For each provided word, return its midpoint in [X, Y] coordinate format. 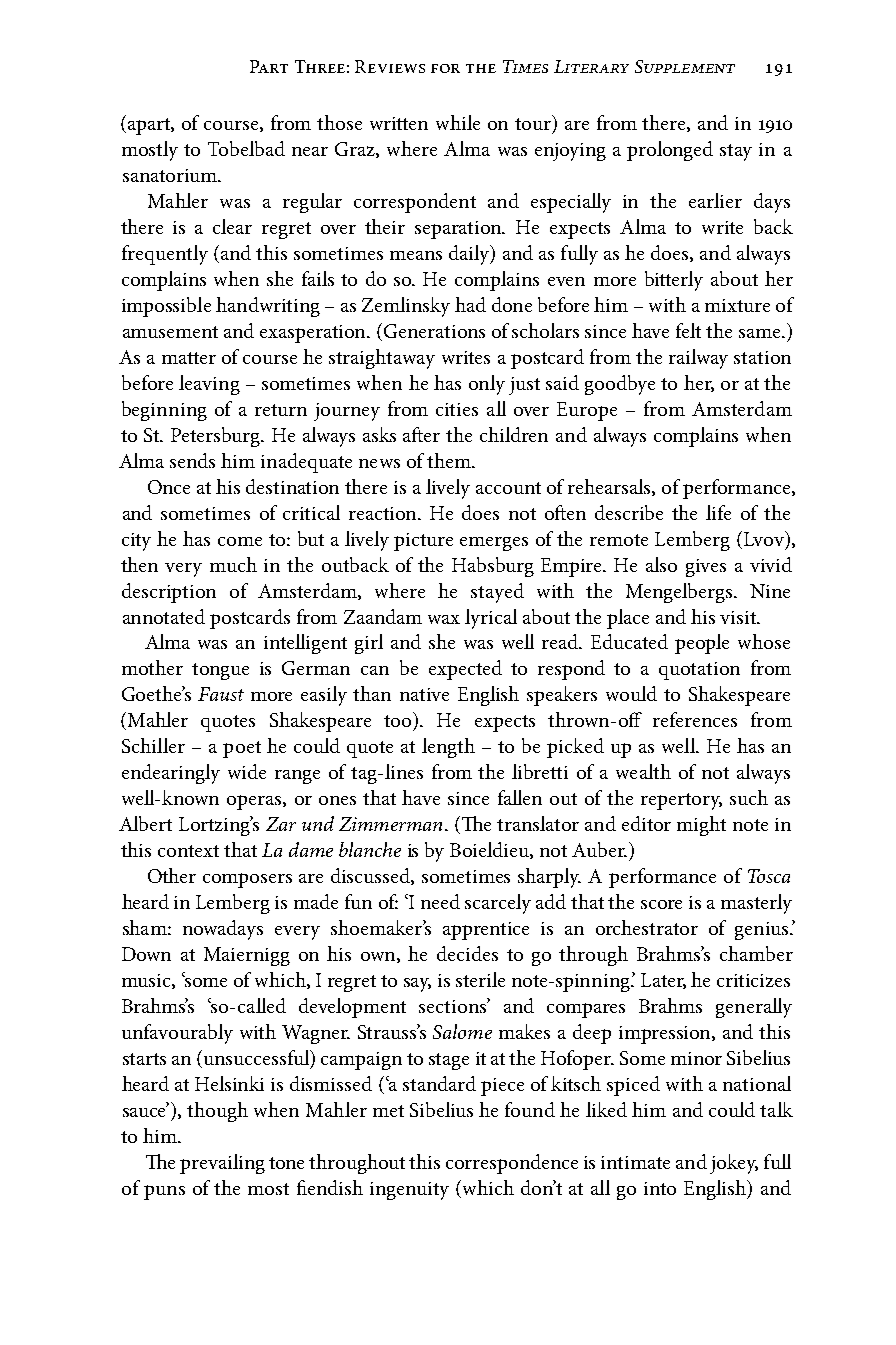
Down [146, 954]
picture [423, 542]
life [718, 512]
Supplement [685, 66]
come [240, 541]
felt [688, 330]
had [470, 304]
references [695, 719]
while [458, 122]
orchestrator [647, 927]
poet [242, 749]
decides [467, 953]
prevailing [222, 1164]
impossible [166, 307]
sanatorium [171, 175]
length [448, 748]
